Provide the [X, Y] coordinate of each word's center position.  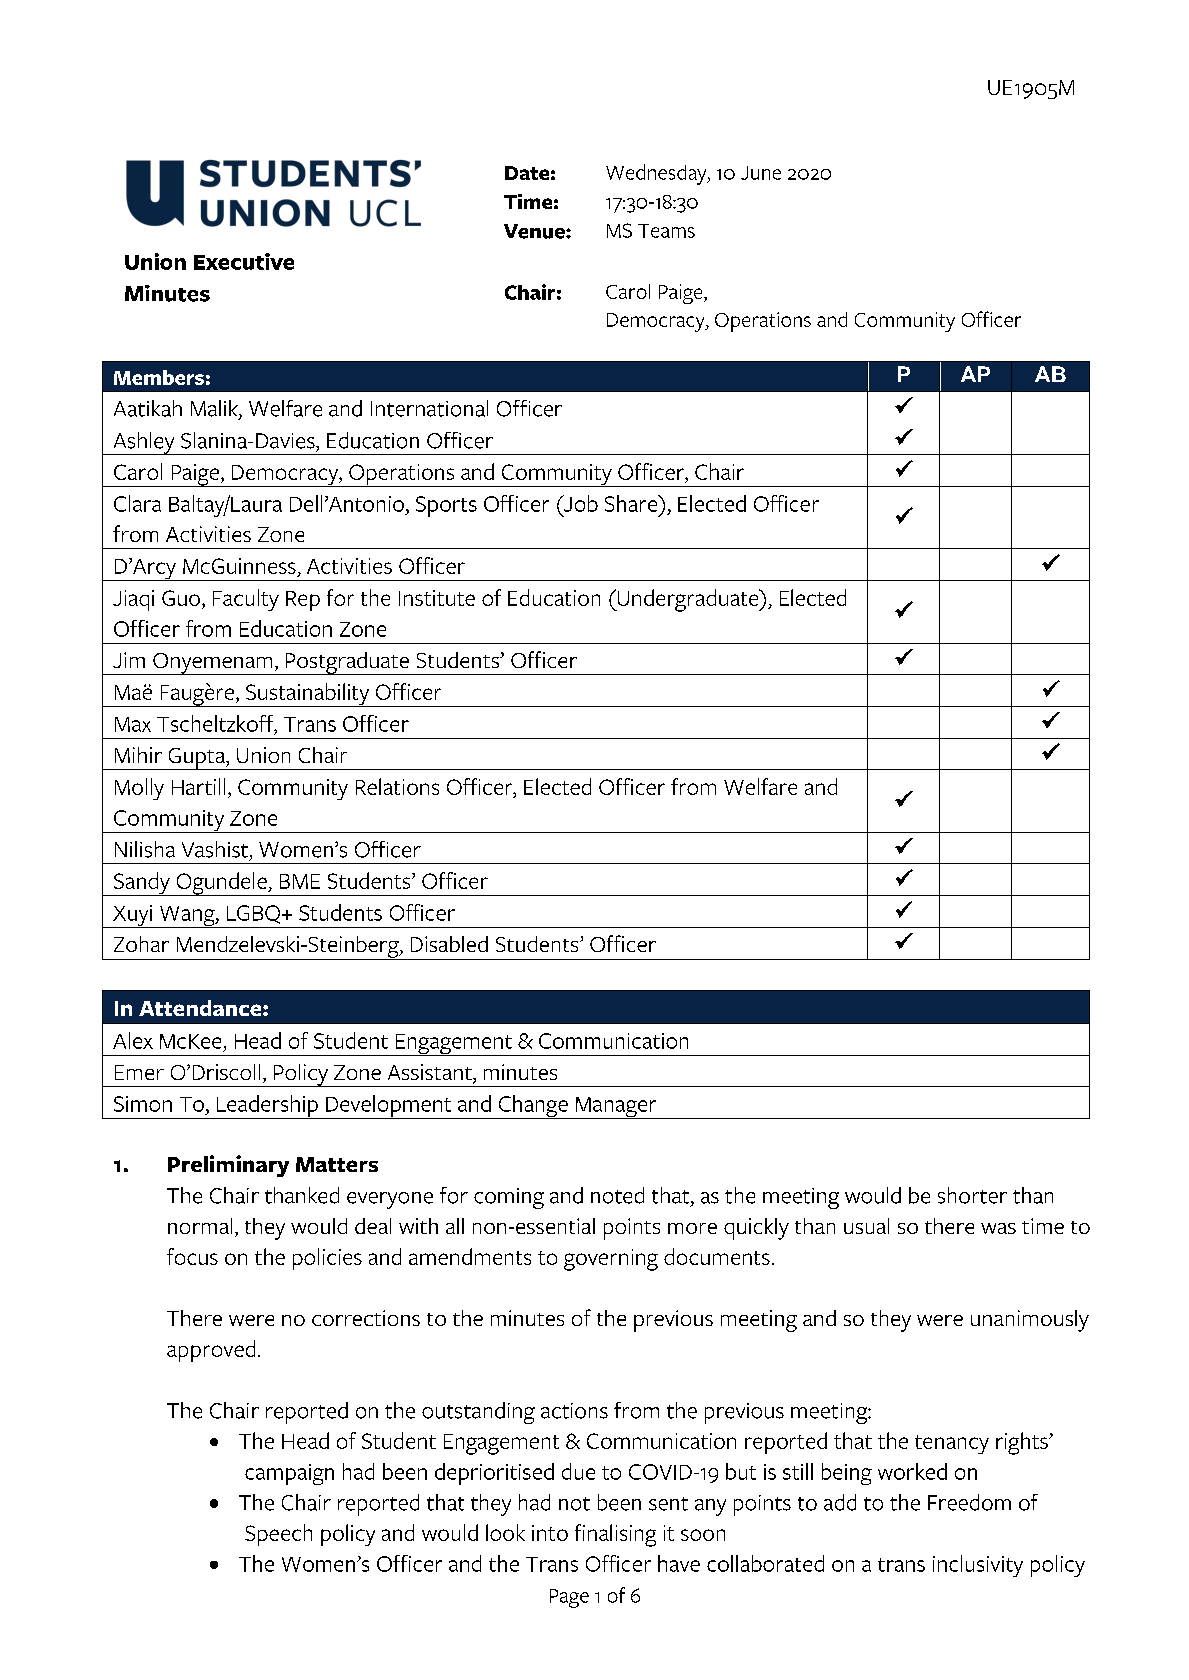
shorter [972, 1195]
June [761, 173]
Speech [278, 1535]
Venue [535, 231]
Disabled [449, 944]
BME [300, 881]
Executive [244, 261]
